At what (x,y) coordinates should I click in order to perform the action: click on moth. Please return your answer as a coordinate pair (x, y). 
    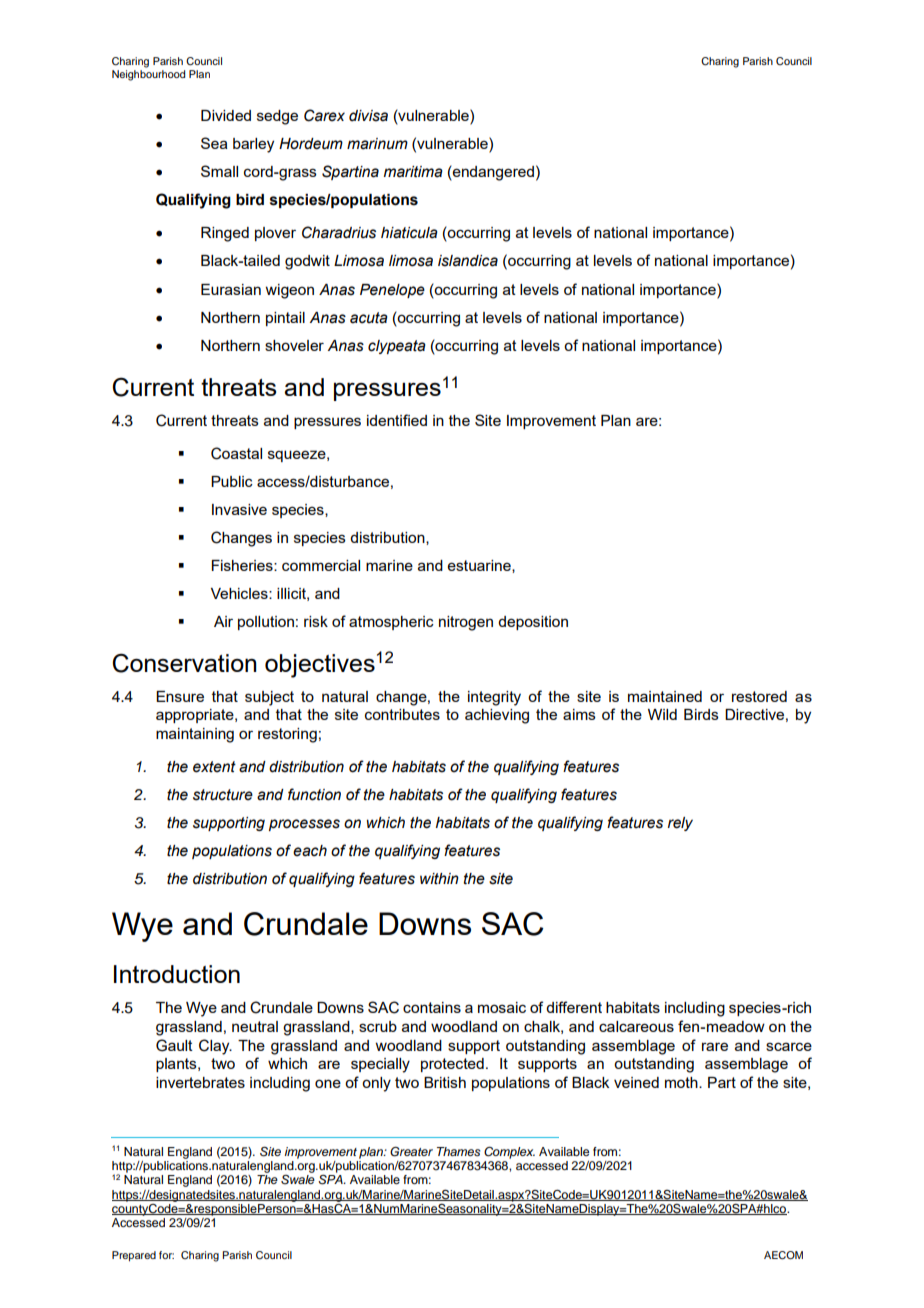
    Looking at the image, I should click on (682, 1082).
